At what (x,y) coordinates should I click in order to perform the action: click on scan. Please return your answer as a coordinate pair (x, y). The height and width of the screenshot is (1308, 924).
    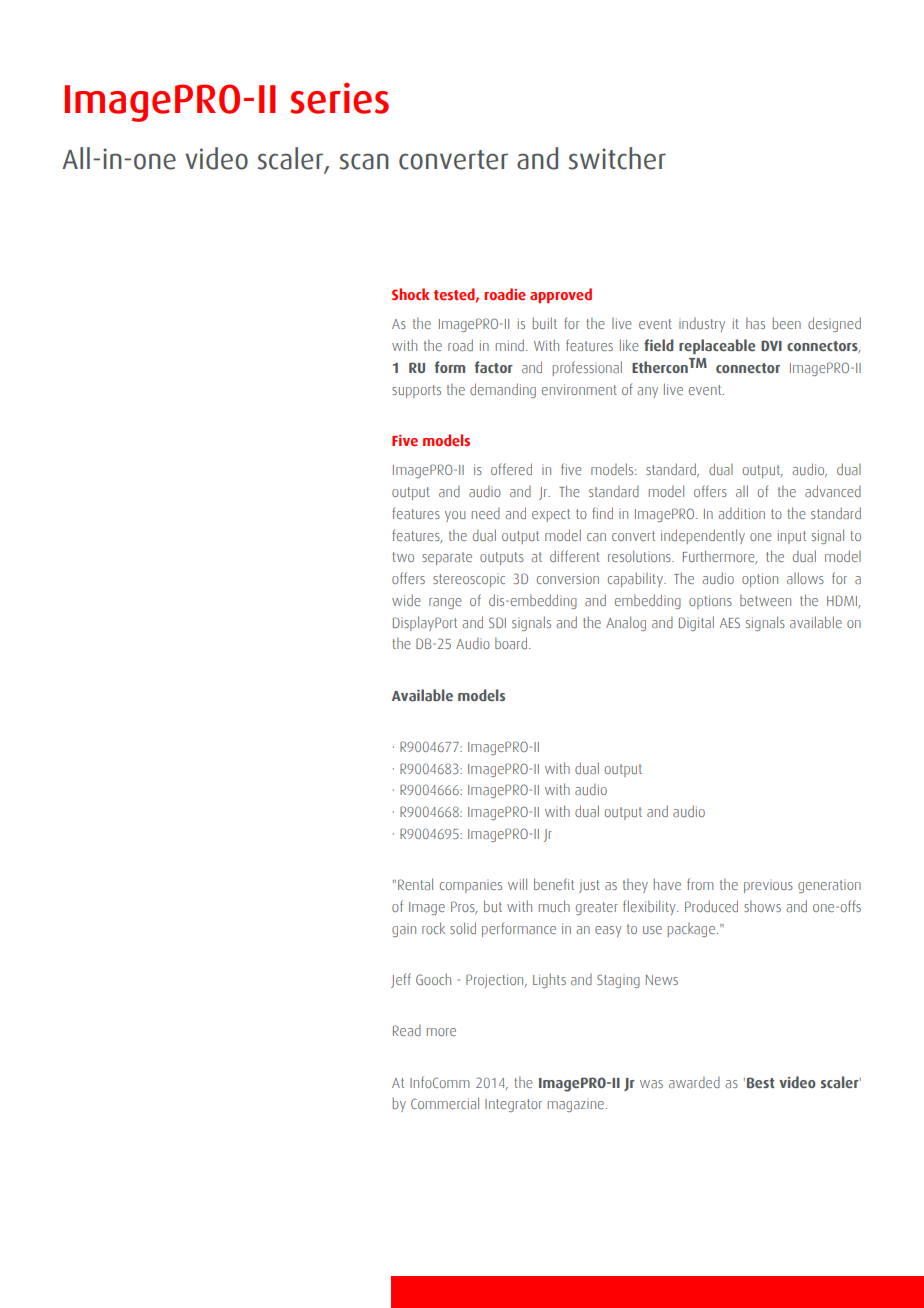
    Looking at the image, I should click on (364, 161).
